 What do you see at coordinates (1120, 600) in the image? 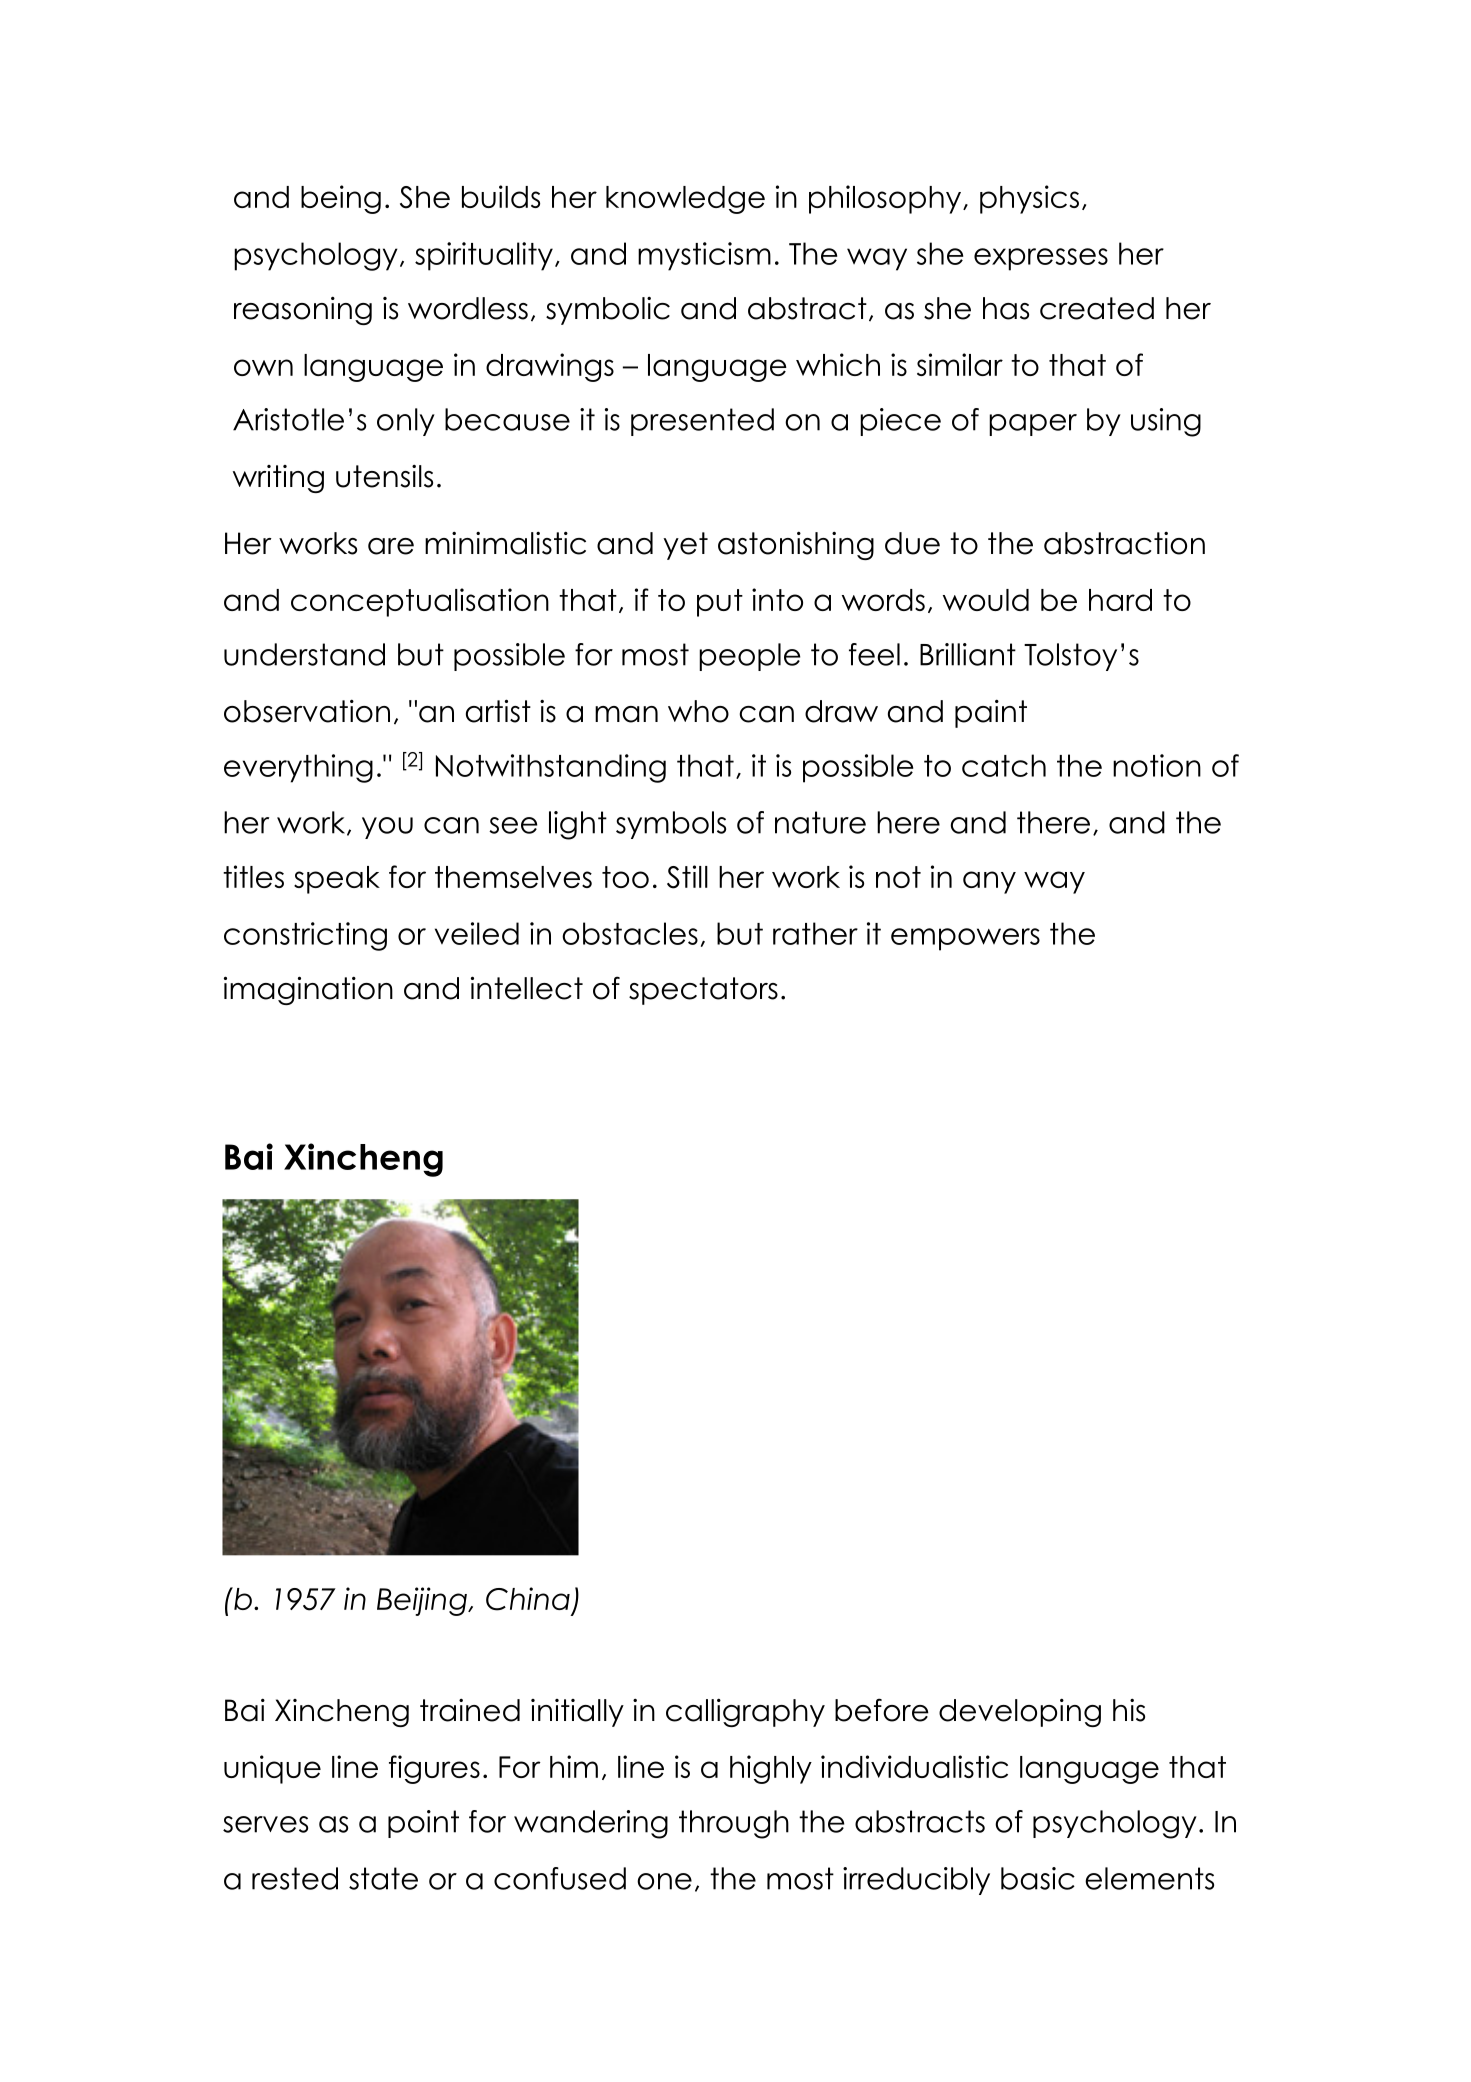
I see `hard` at bounding box center [1120, 600].
